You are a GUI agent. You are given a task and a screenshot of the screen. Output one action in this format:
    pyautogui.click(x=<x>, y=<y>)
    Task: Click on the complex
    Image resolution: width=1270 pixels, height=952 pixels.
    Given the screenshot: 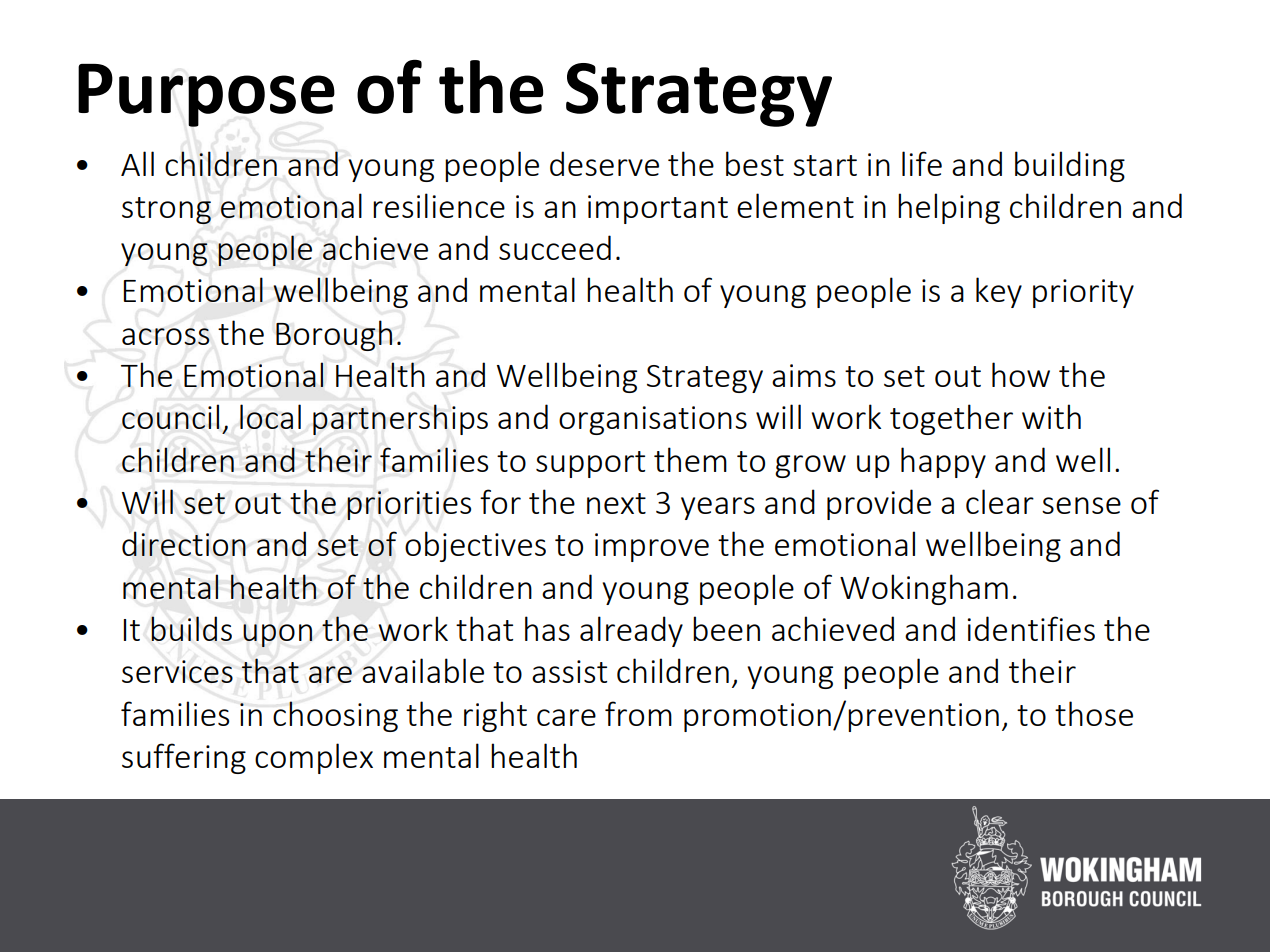 What is the action you would take?
    pyautogui.click(x=314, y=758)
